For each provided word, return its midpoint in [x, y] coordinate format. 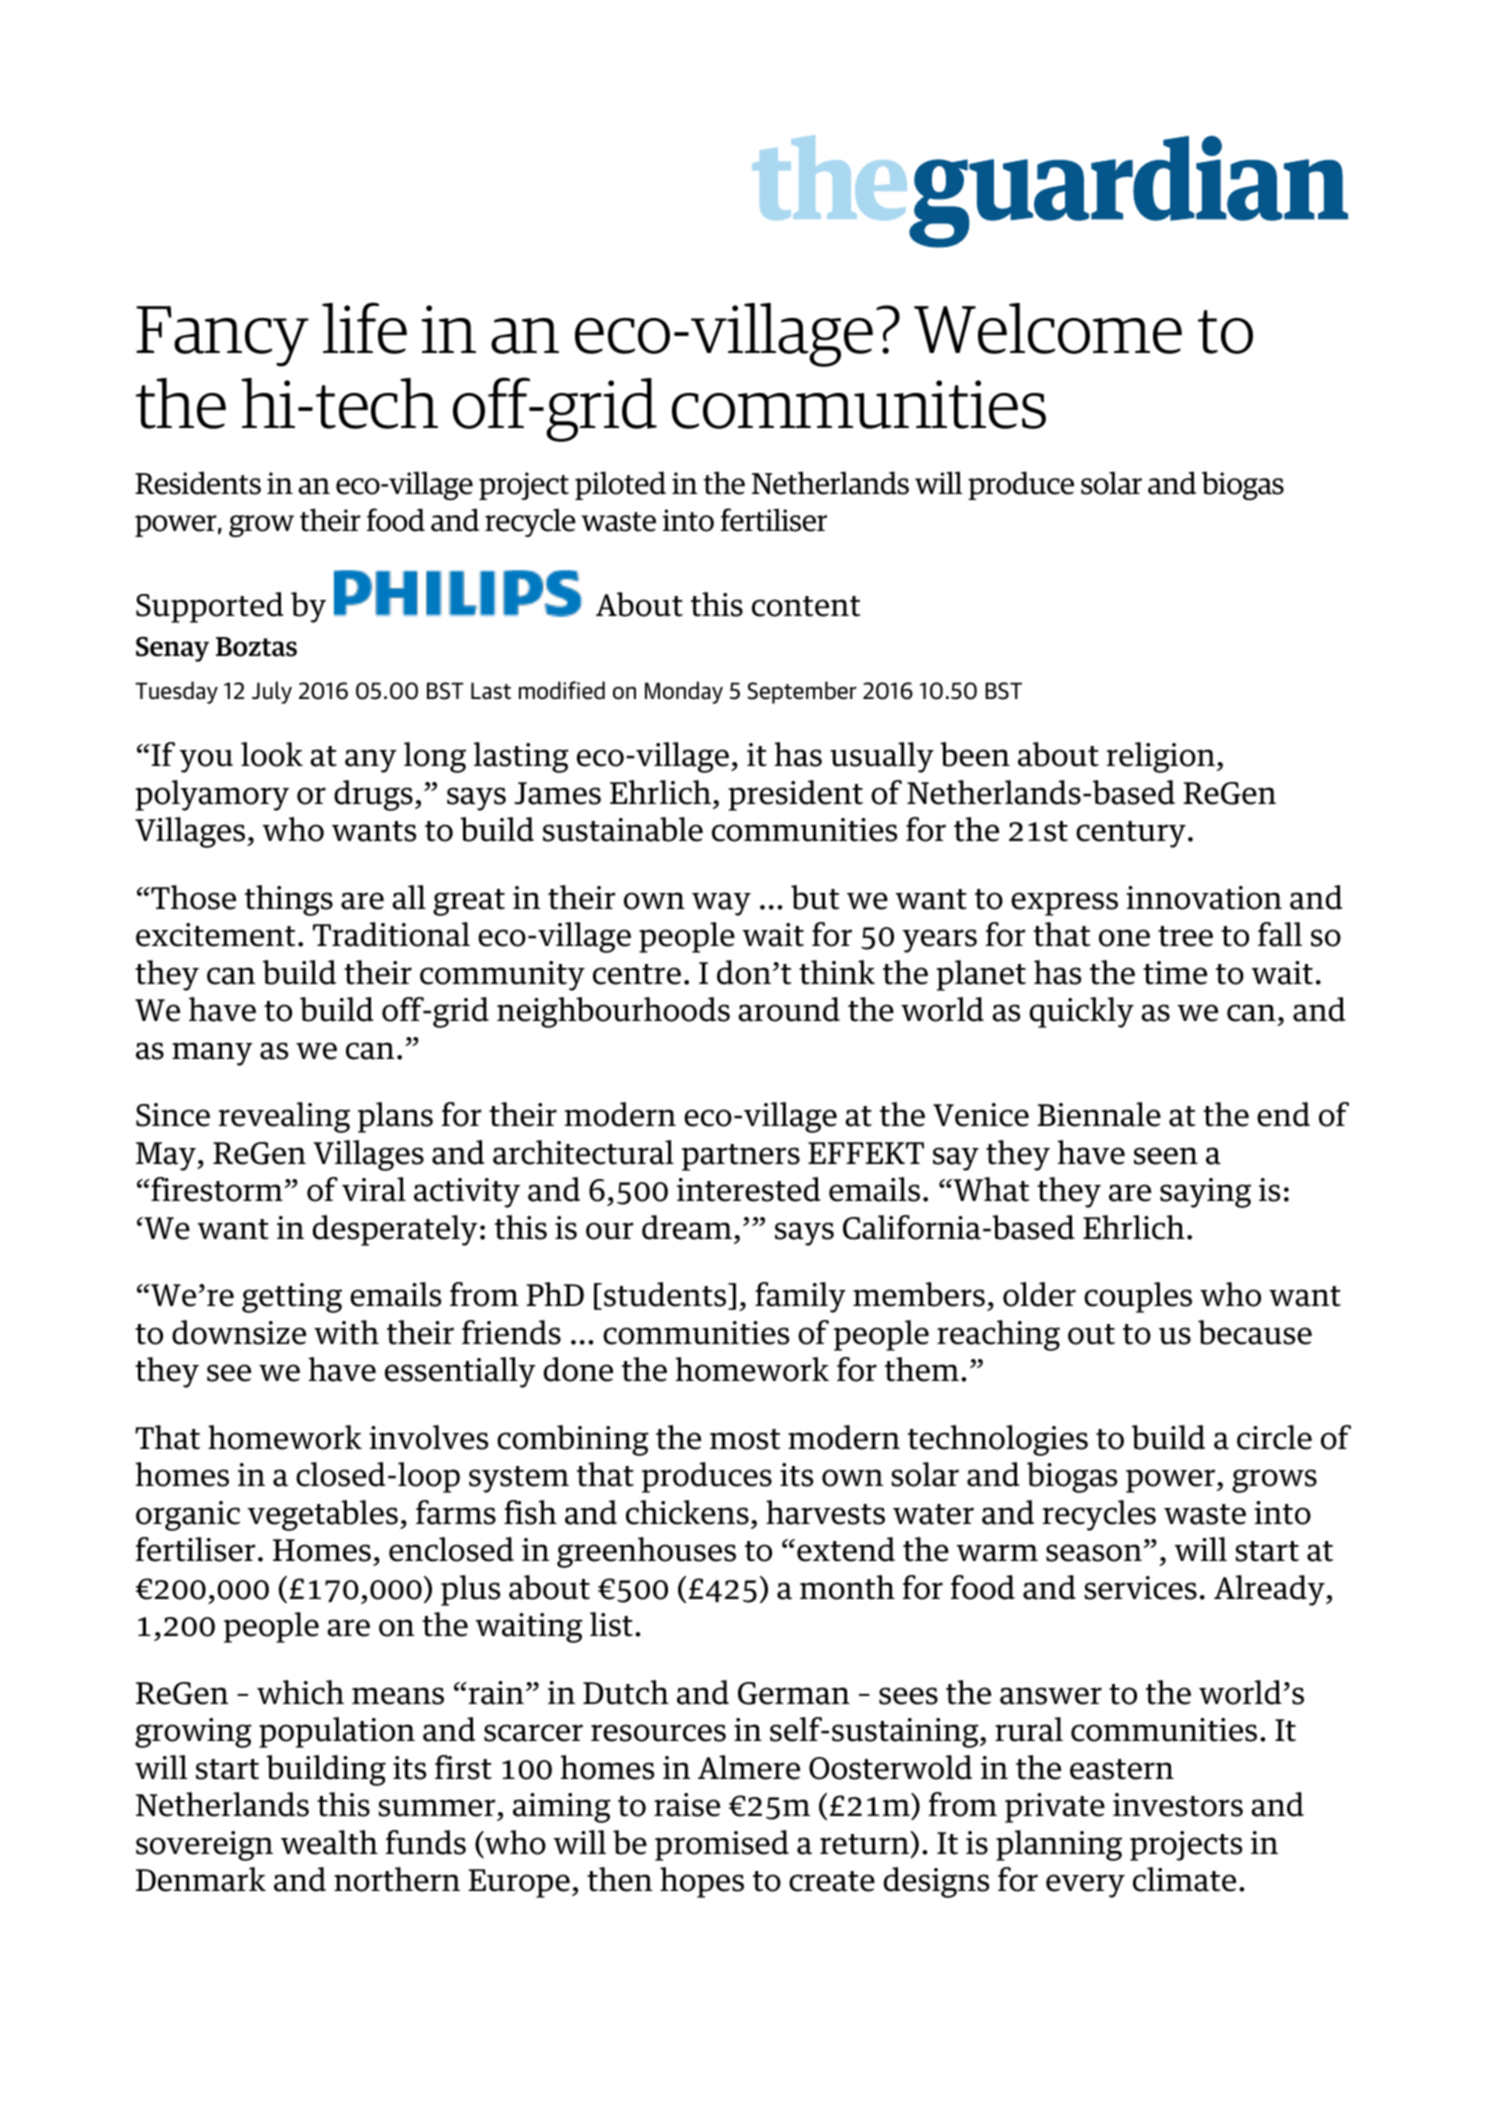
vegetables [322, 1515]
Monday [684, 692]
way [721, 904]
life [364, 328]
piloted [620, 485]
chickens [687, 1512]
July [272, 692]
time [1175, 973]
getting [292, 1298]
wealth [329, 1842]
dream [687, 1227]
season [1095, 1553]
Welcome [1048, 328]
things [289, 900]
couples [1138, 1297]
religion [1162, 757]
